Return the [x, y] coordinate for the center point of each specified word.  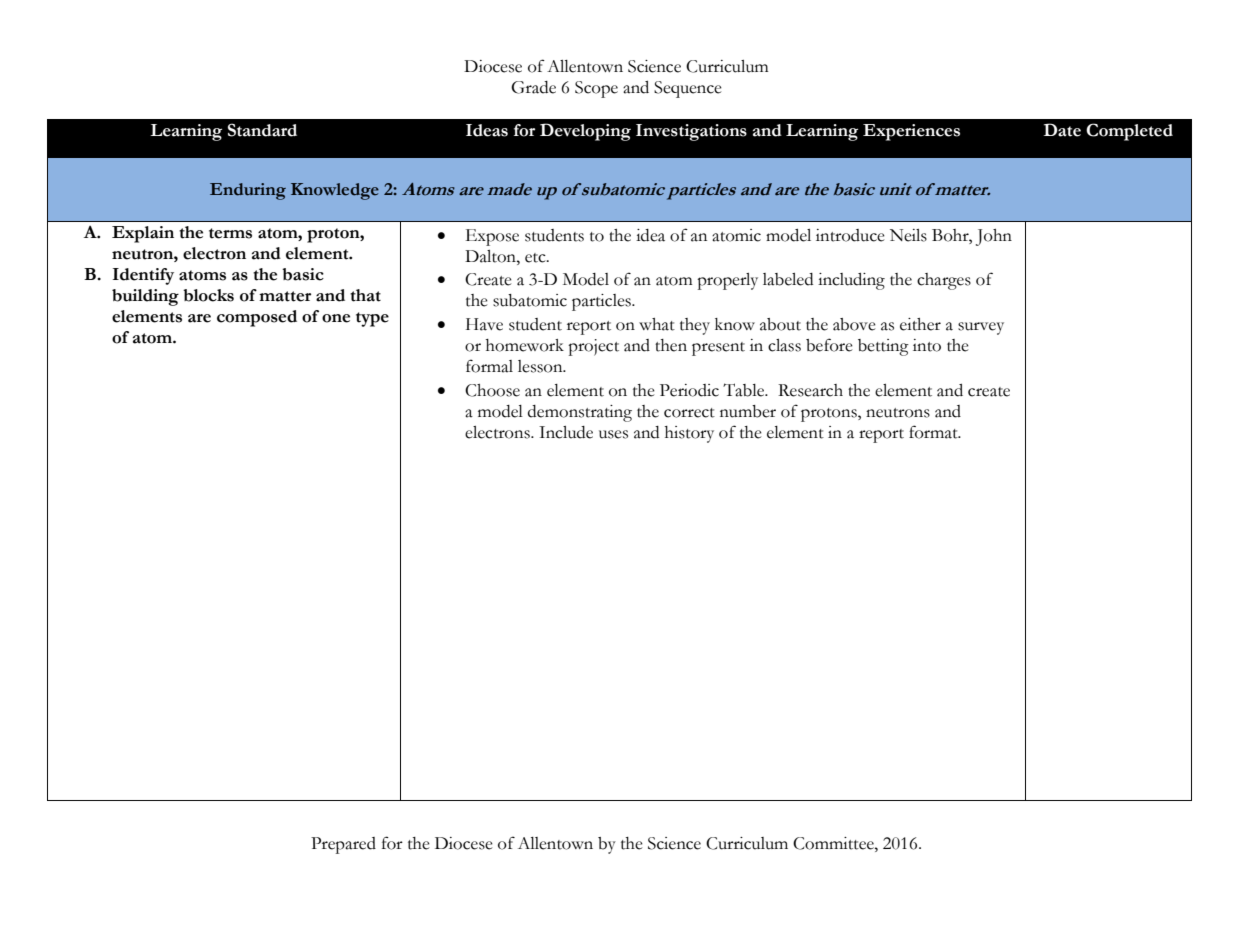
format [934, 432]
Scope [596, 89]
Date [1062, 130]
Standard [262, 130]
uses [613, 434]
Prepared [343, 845]
